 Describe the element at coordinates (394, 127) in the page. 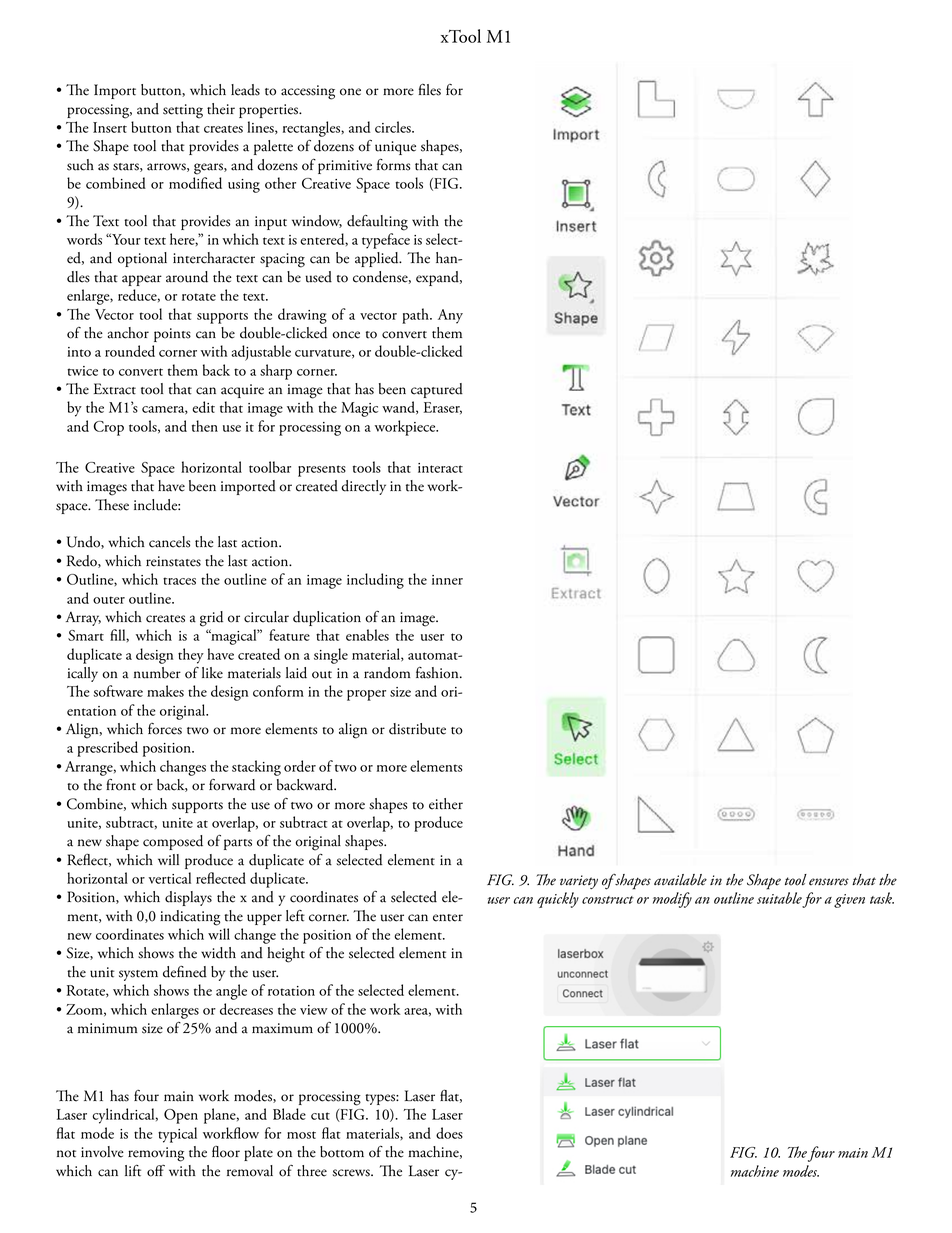

I see `circles` at that location.
